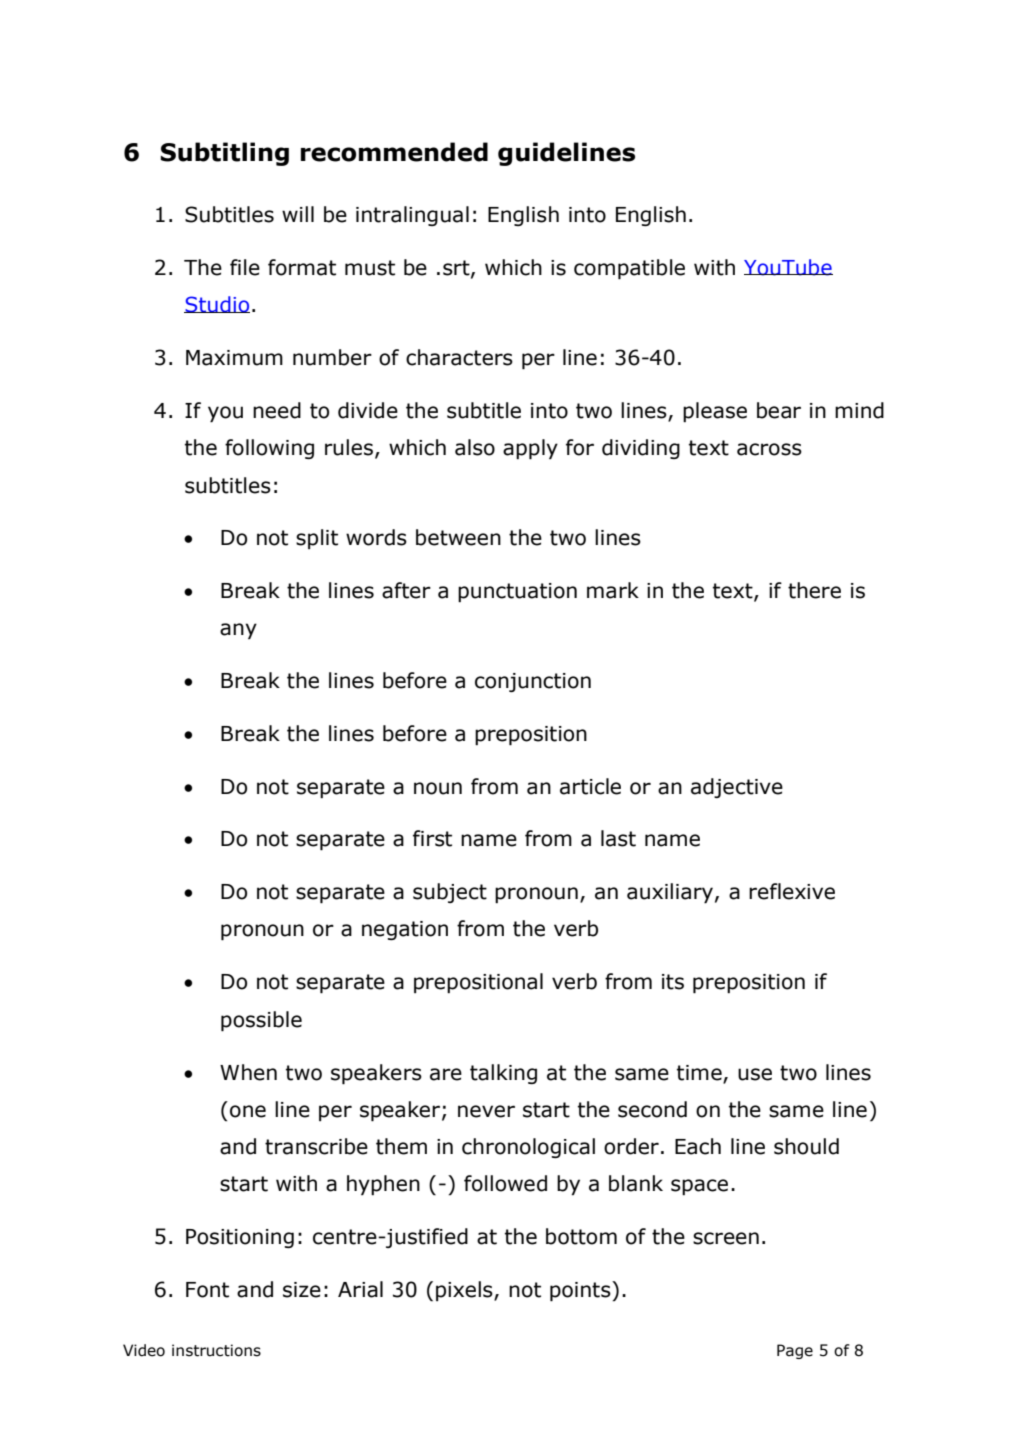 The width and height of the image is (1017, 1438). What do you see at coordinates (465, 1291) in the image?
I see `pixels` at bounding box center [465, 1291].
